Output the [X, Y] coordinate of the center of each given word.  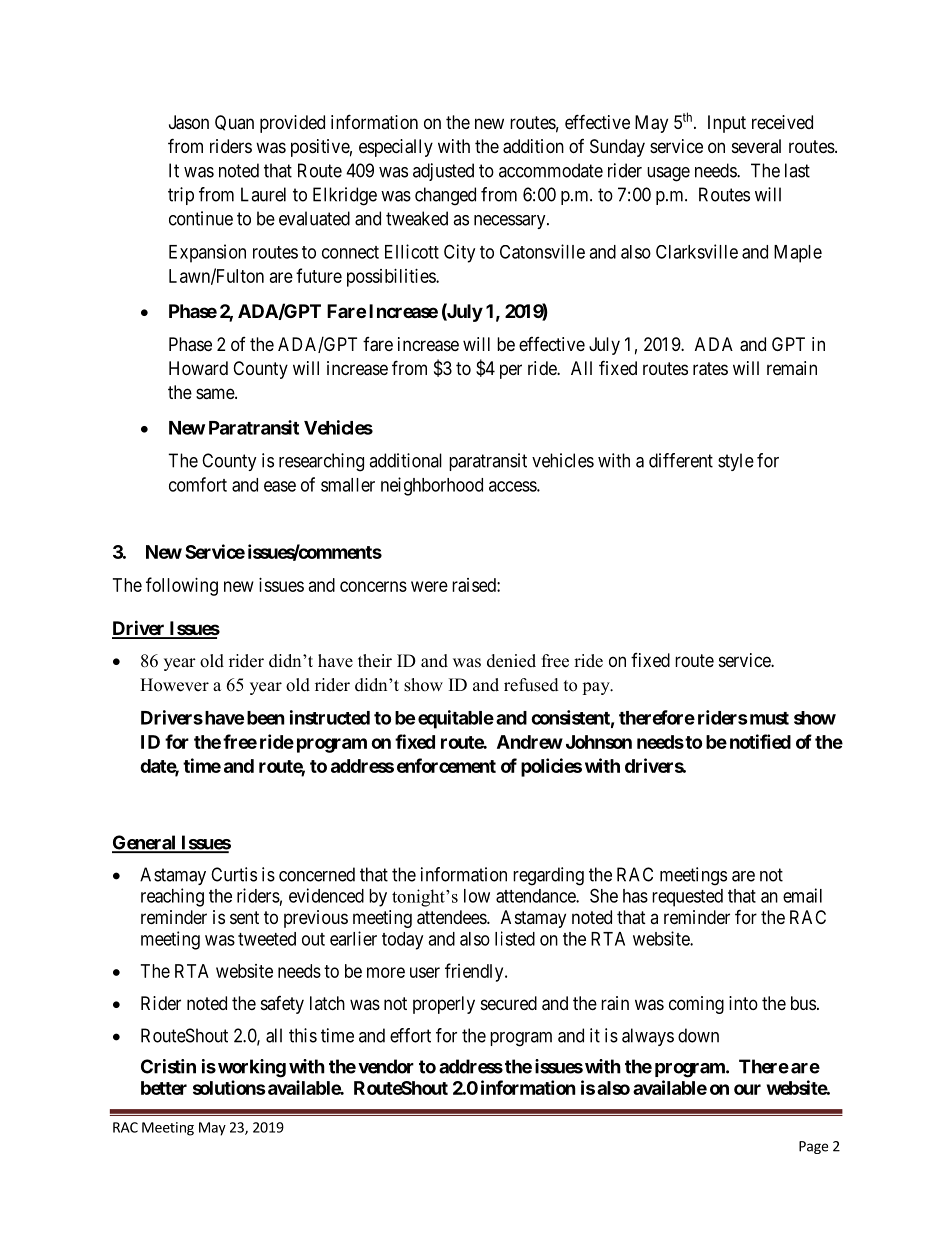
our [747, 1089]
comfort [198, 484]
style [736, 462]
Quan [234, 123]
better [164, 1088]
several [756, 146]
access [513, 486]
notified [760, 741]
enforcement [446, 765]
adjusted [443, 172]
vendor [386, 1066]
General [145, 843]
